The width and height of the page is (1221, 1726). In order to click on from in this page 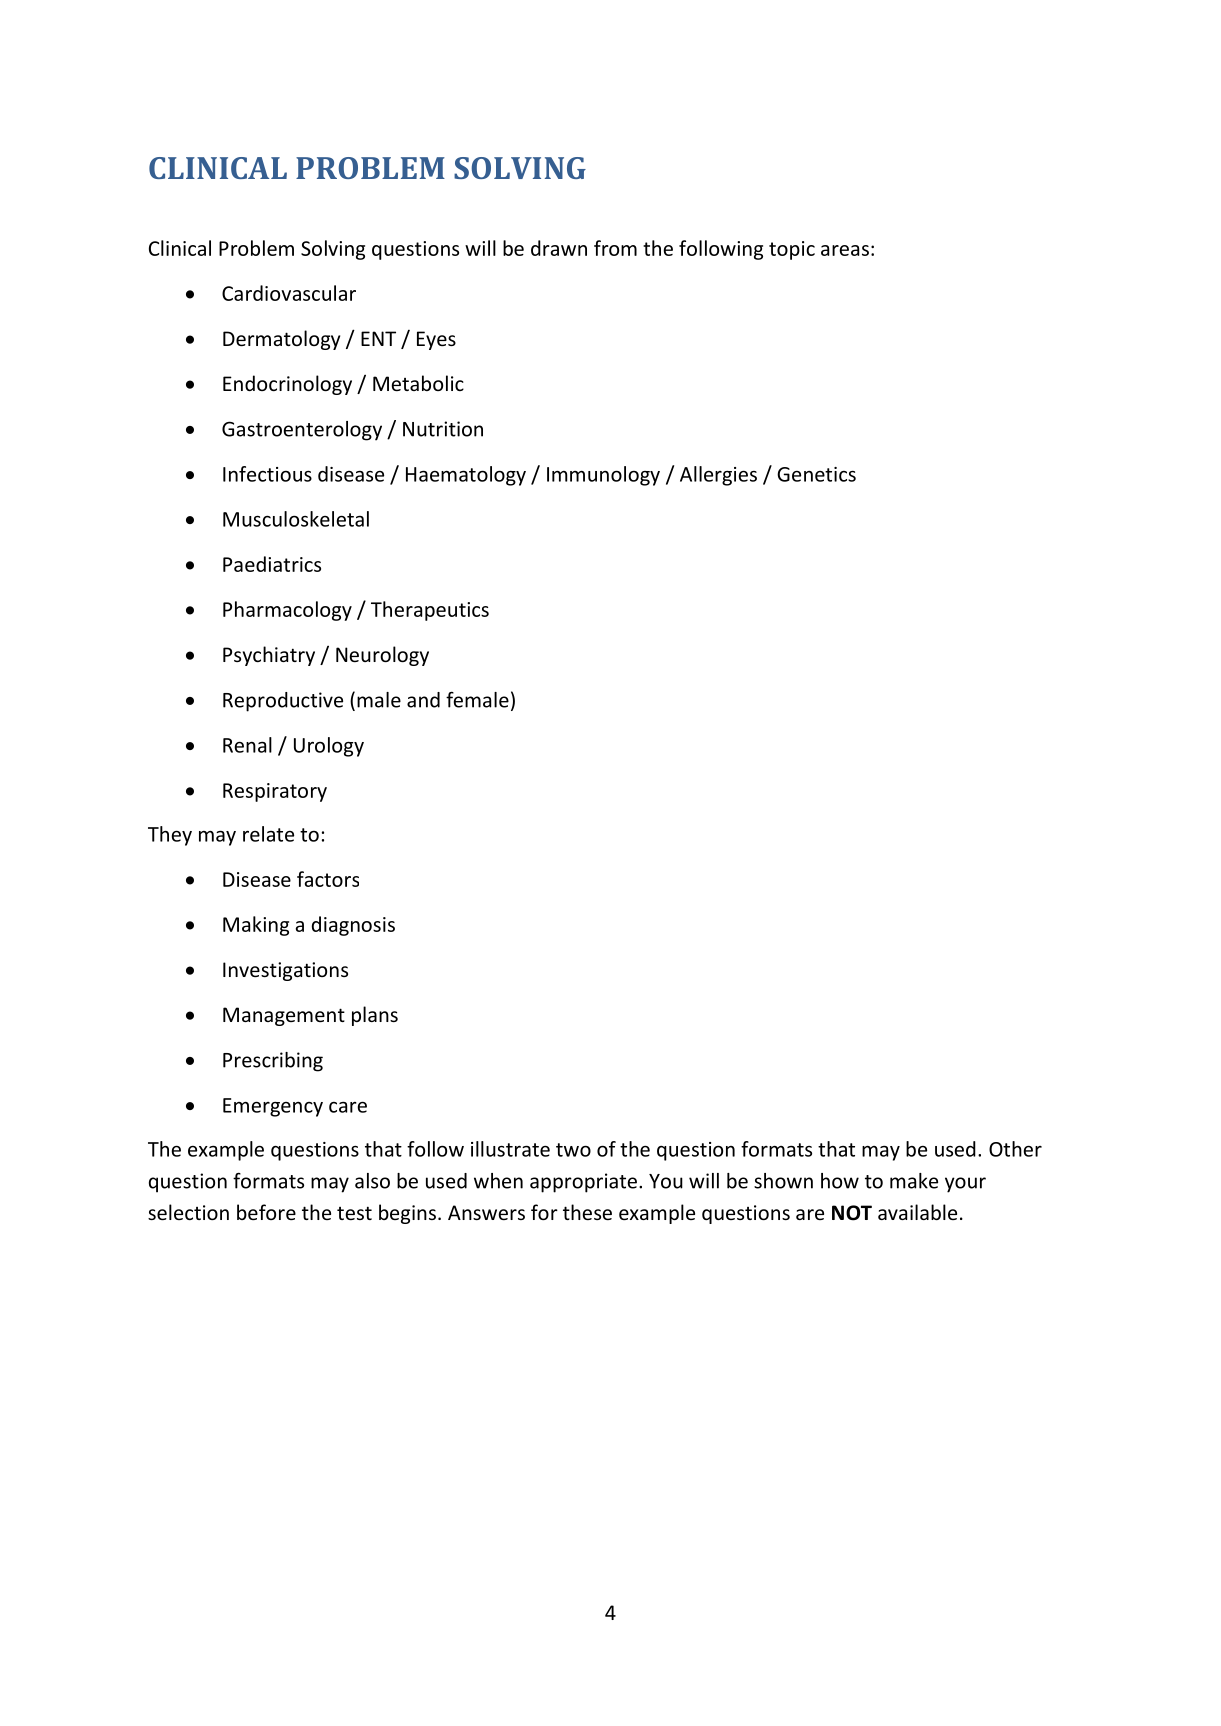, I will do `click(615, 248)`.
